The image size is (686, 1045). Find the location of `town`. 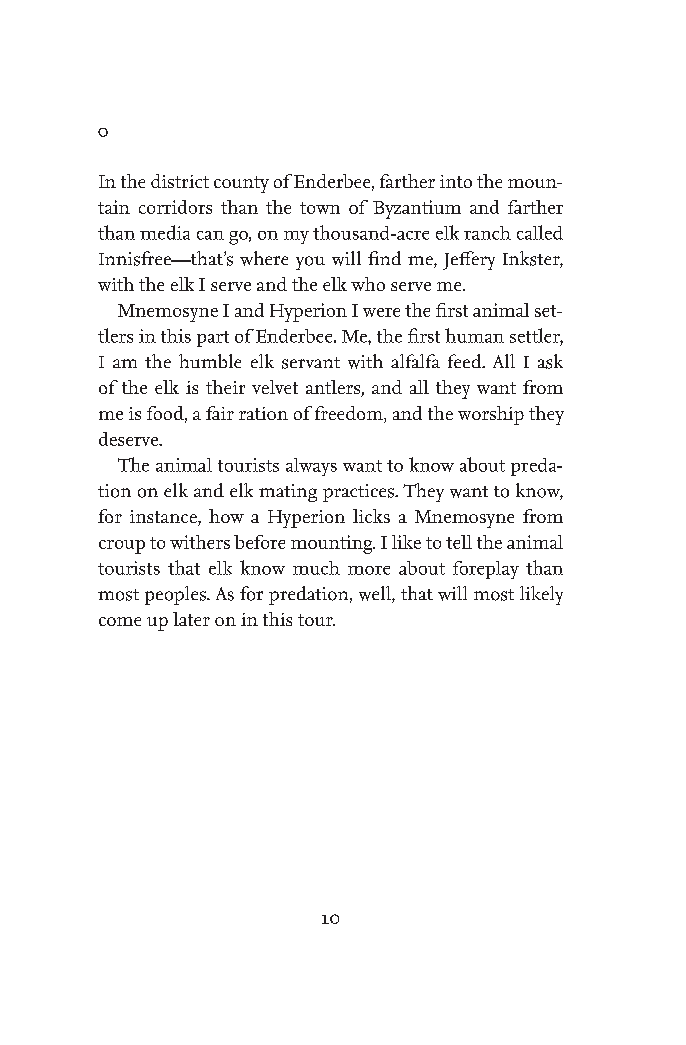

town is located at coordinates (320, 208).
